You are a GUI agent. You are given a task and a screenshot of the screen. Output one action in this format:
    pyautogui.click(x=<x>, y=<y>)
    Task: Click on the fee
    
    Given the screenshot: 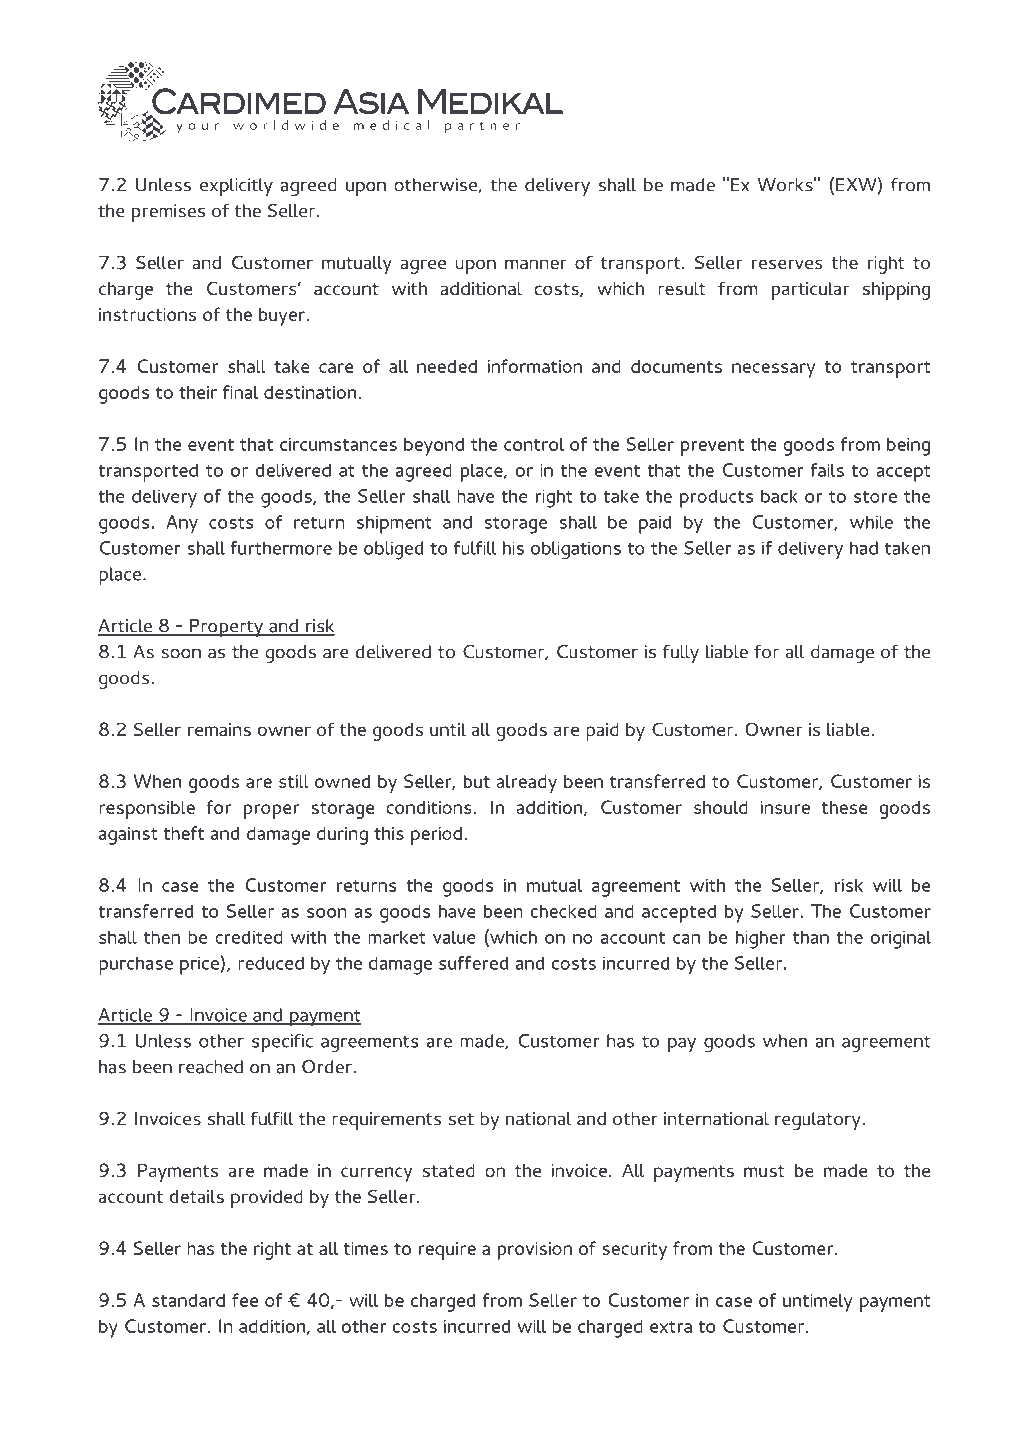 What is the action you would take?
    pyautogui.click(x=245, y=1300)
